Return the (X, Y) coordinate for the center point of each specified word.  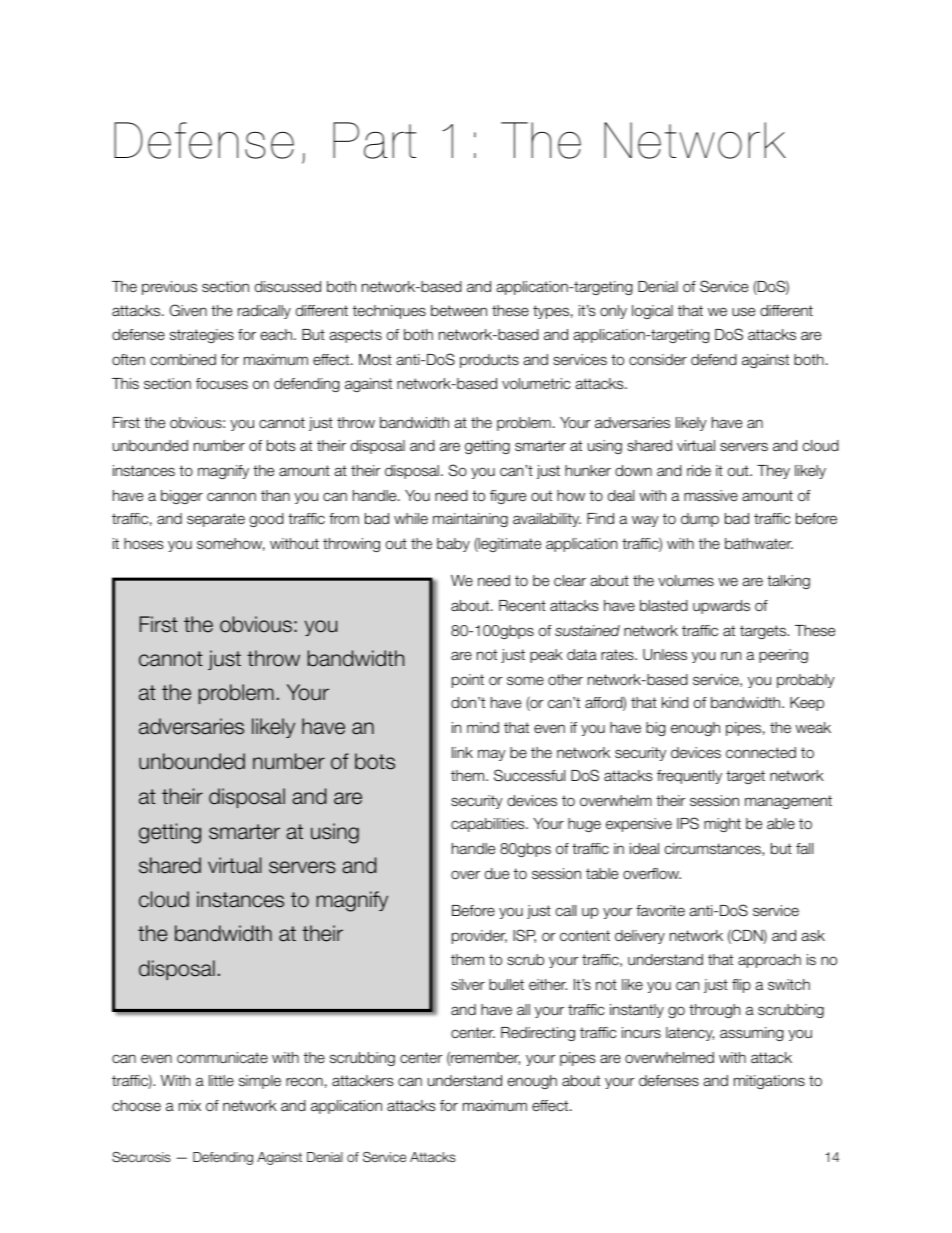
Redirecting (538, 1034)
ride (699, 470)
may (492, 755)
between (459, 311)
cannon (231, 496)
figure (508, 497)
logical (652, 312)
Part (374, 140)
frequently (689, 777)
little (221, 1080)
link (462, 752)
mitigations (769, 1082)
